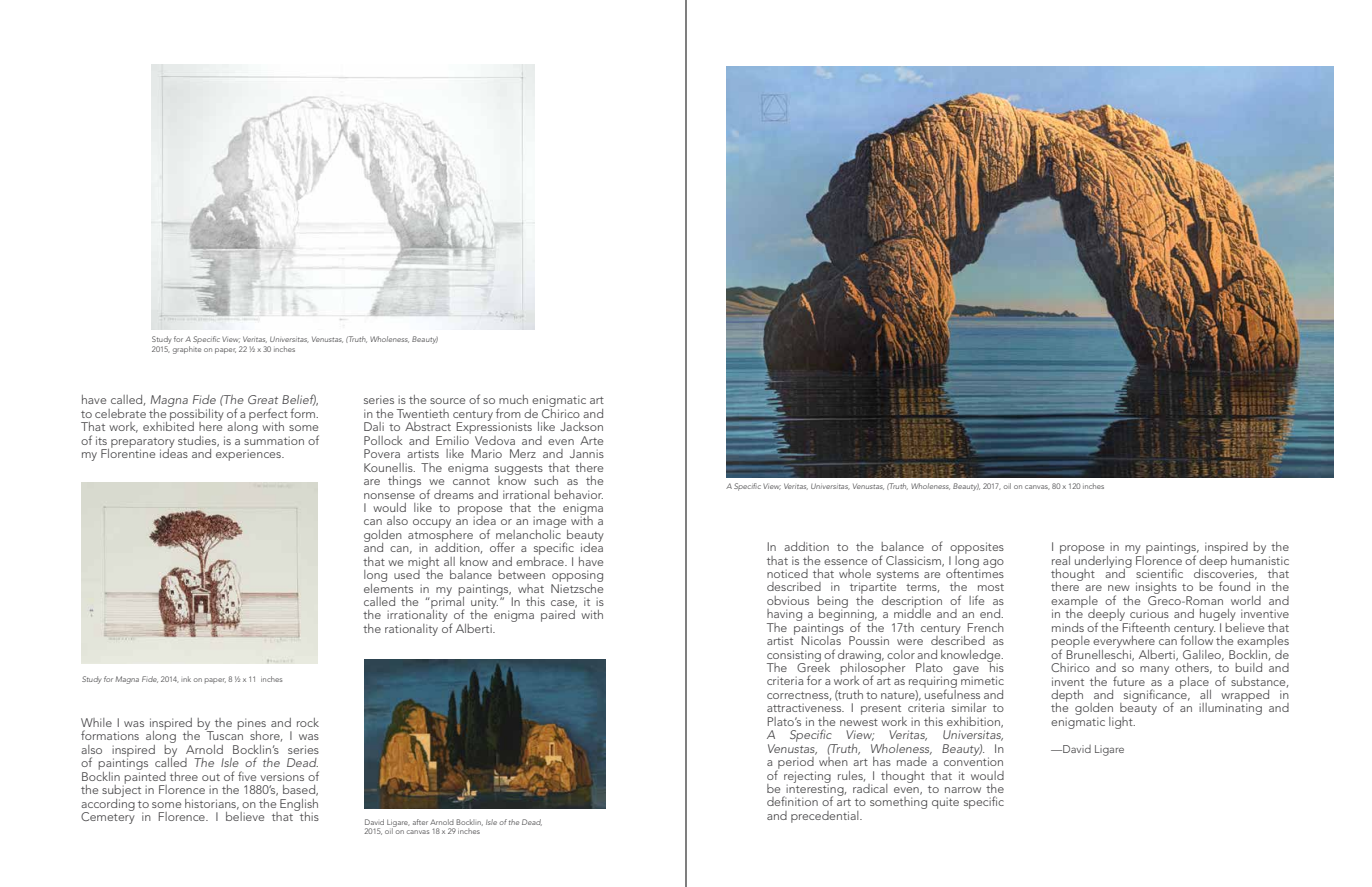  I want to click on depth, so click(1067, 697).
